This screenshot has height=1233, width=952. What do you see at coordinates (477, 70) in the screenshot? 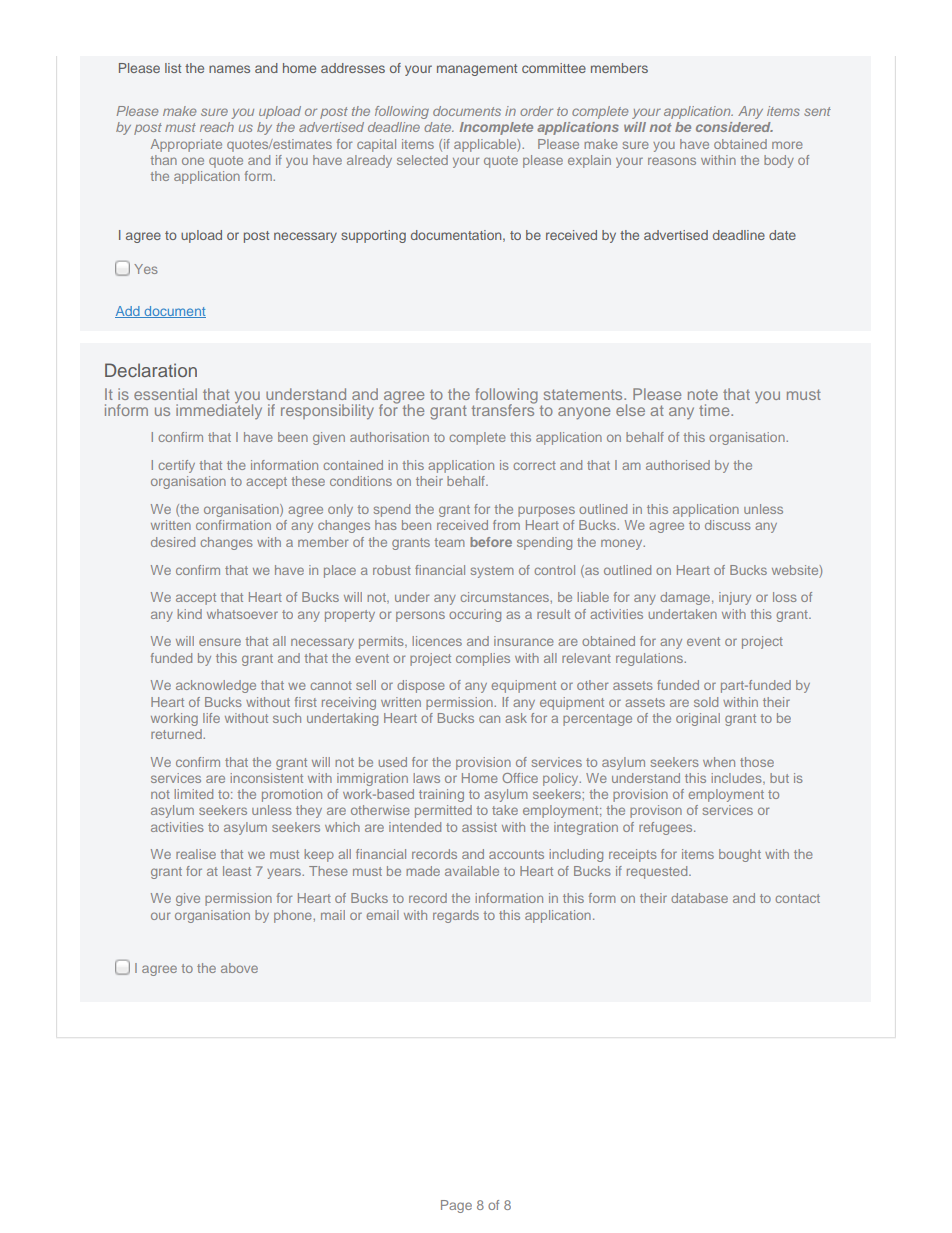
I see `management` at bounding box center [477, 70].
